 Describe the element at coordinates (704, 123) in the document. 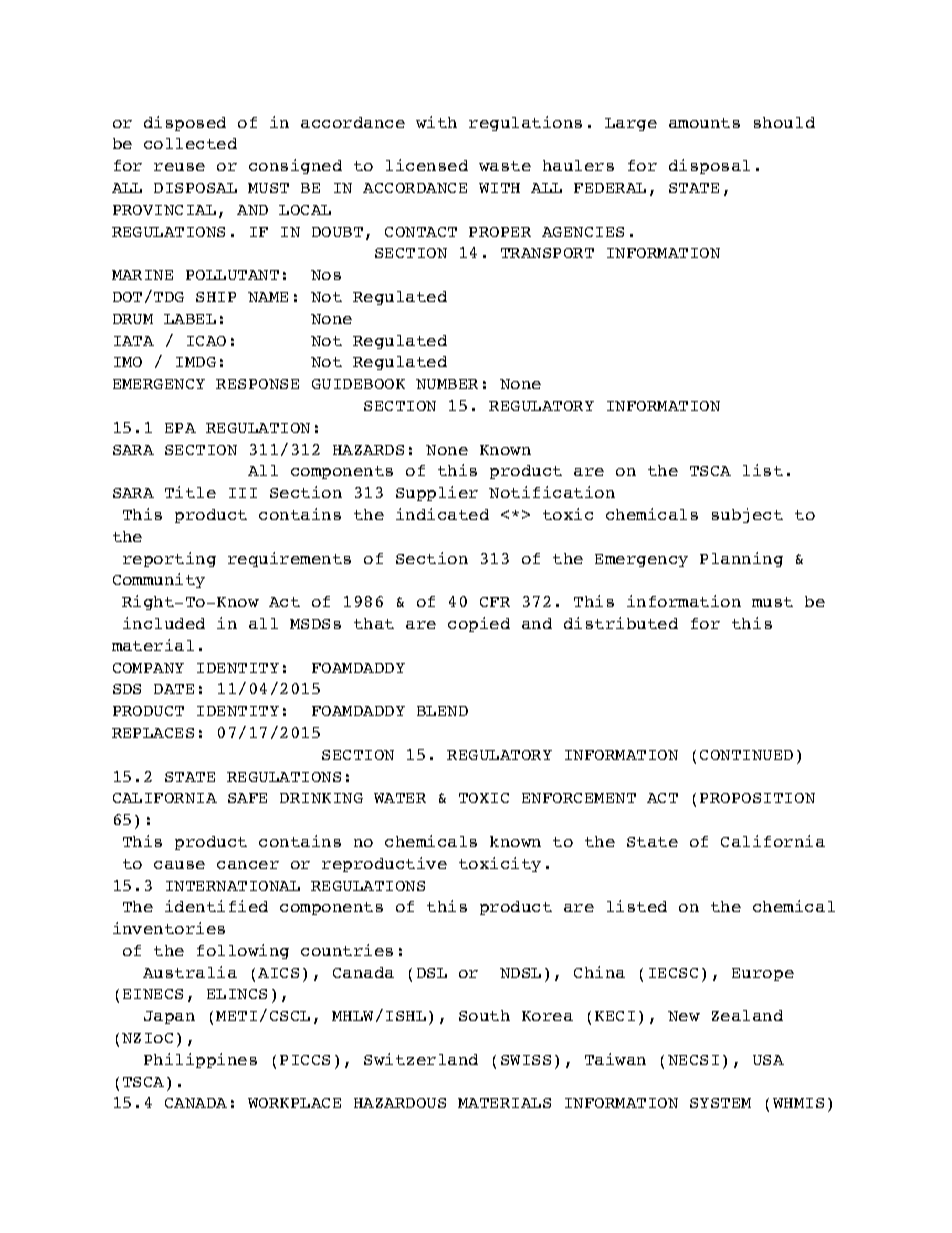

I see `amounts` at that location.
